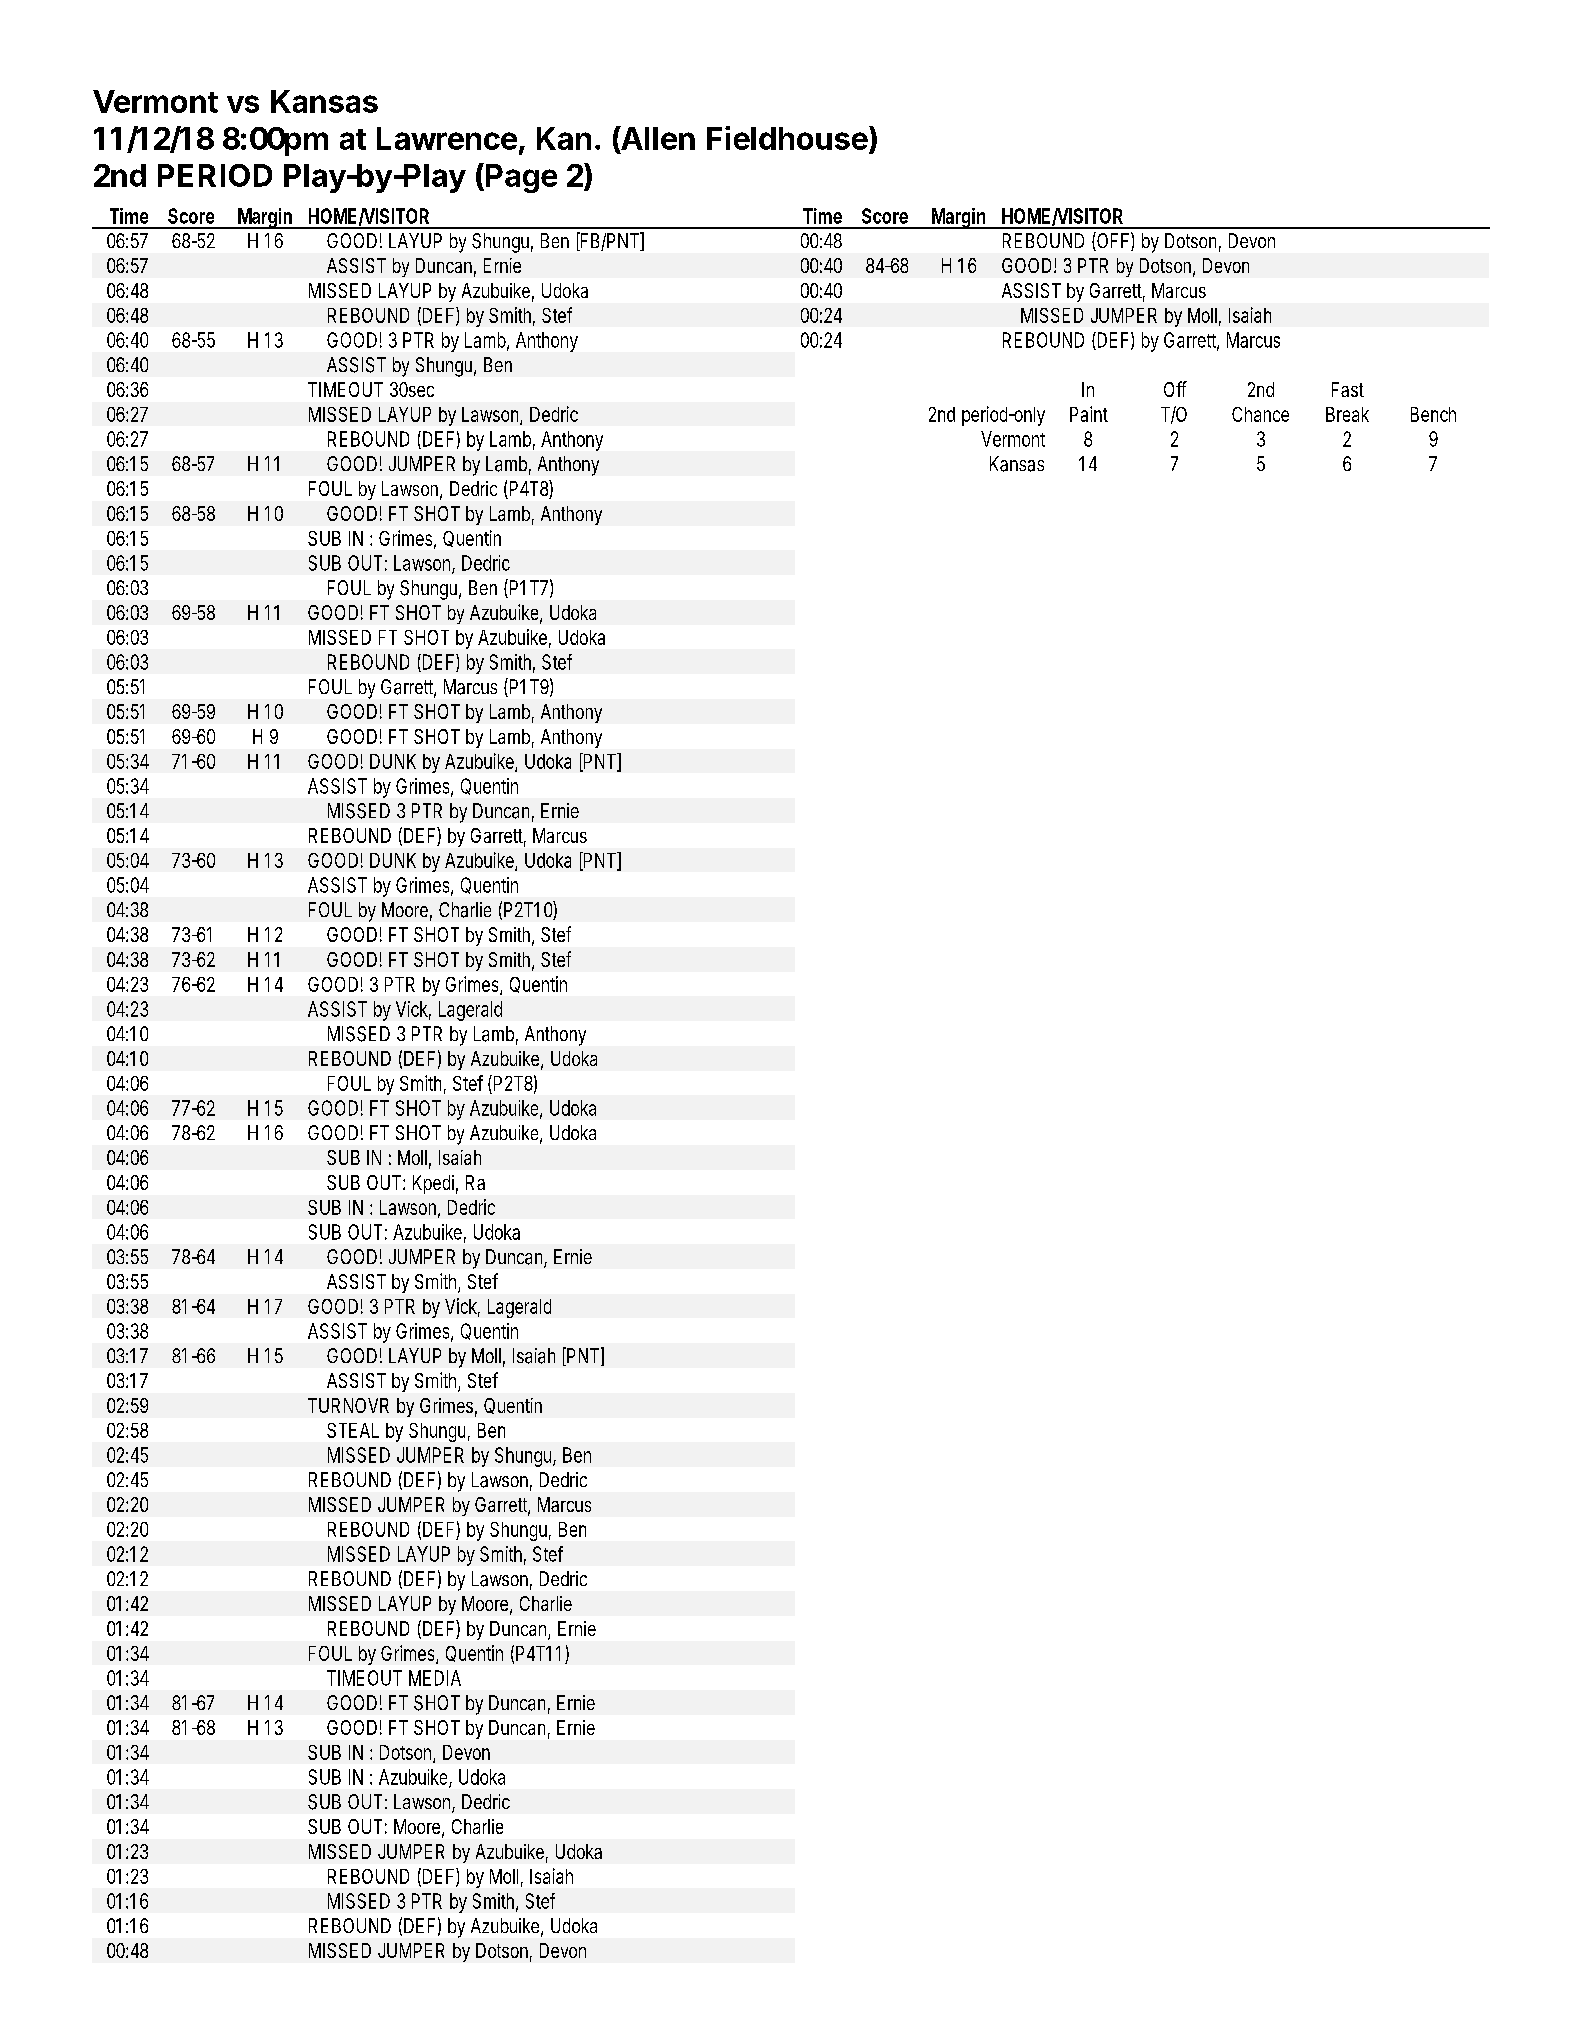  Describe the element at coordinates (1347, 414) in the document. I see `Break` at that location.
